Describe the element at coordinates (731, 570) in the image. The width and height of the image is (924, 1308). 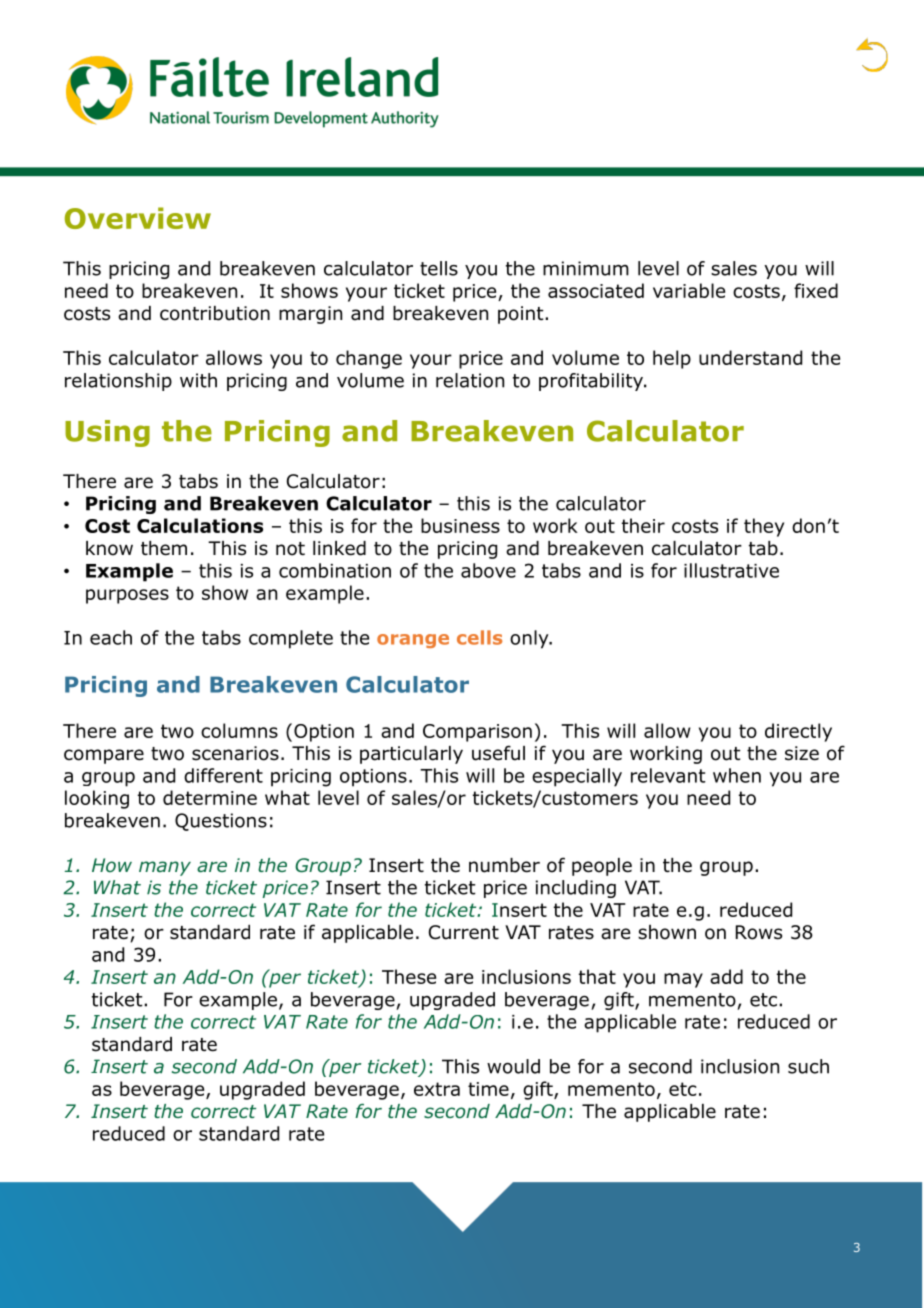
I see `illustrative` at that location.
